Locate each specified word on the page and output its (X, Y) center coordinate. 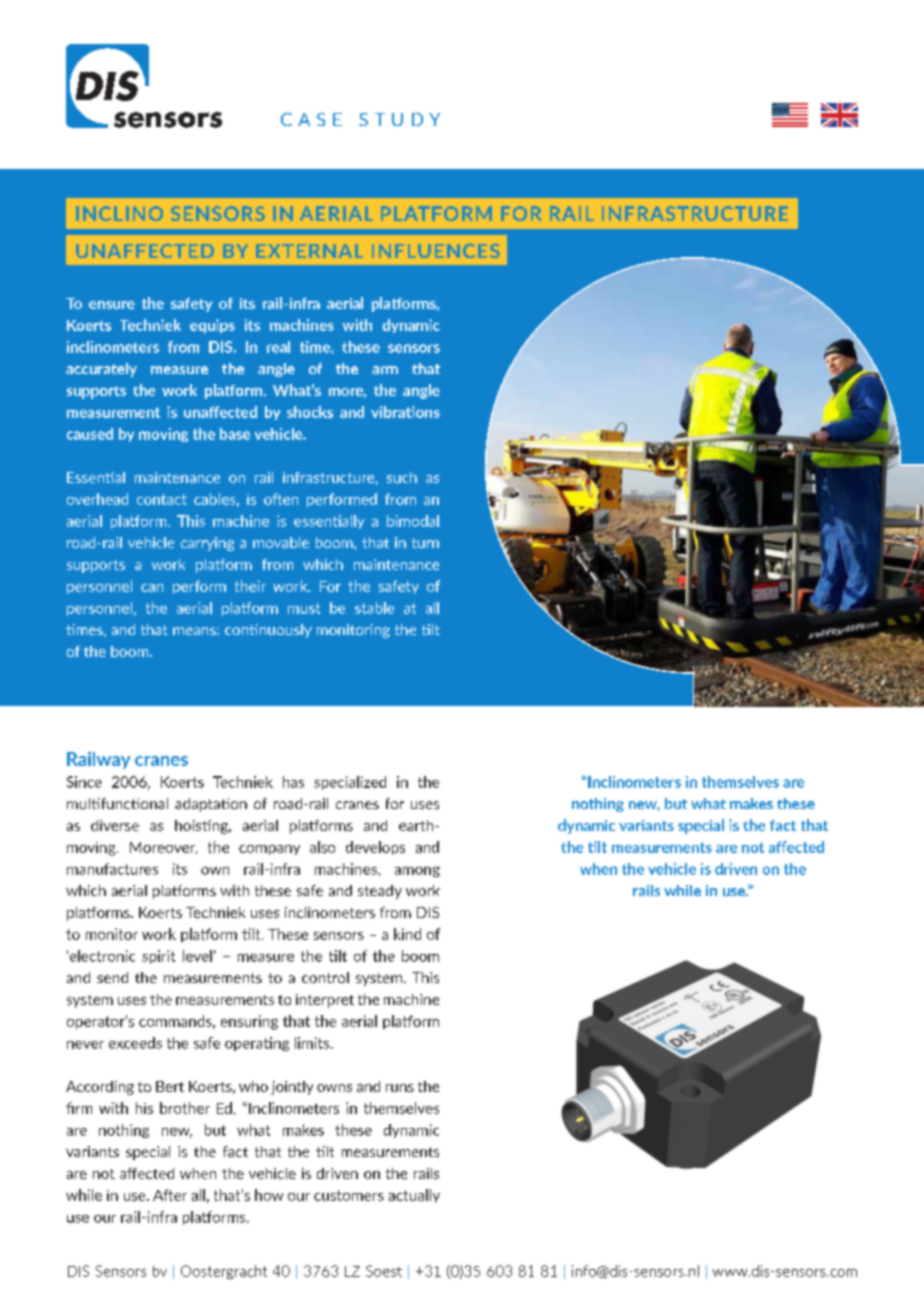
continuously (268, 631)
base (235, 434)
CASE (311, 119)
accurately (101, 370)
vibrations (405, 412)
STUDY (399, 119)
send (112, 977)
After (170, 1195)
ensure (112, 305)
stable (374, 608)
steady (380, 892)
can (152, 588)
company (269, 850)
